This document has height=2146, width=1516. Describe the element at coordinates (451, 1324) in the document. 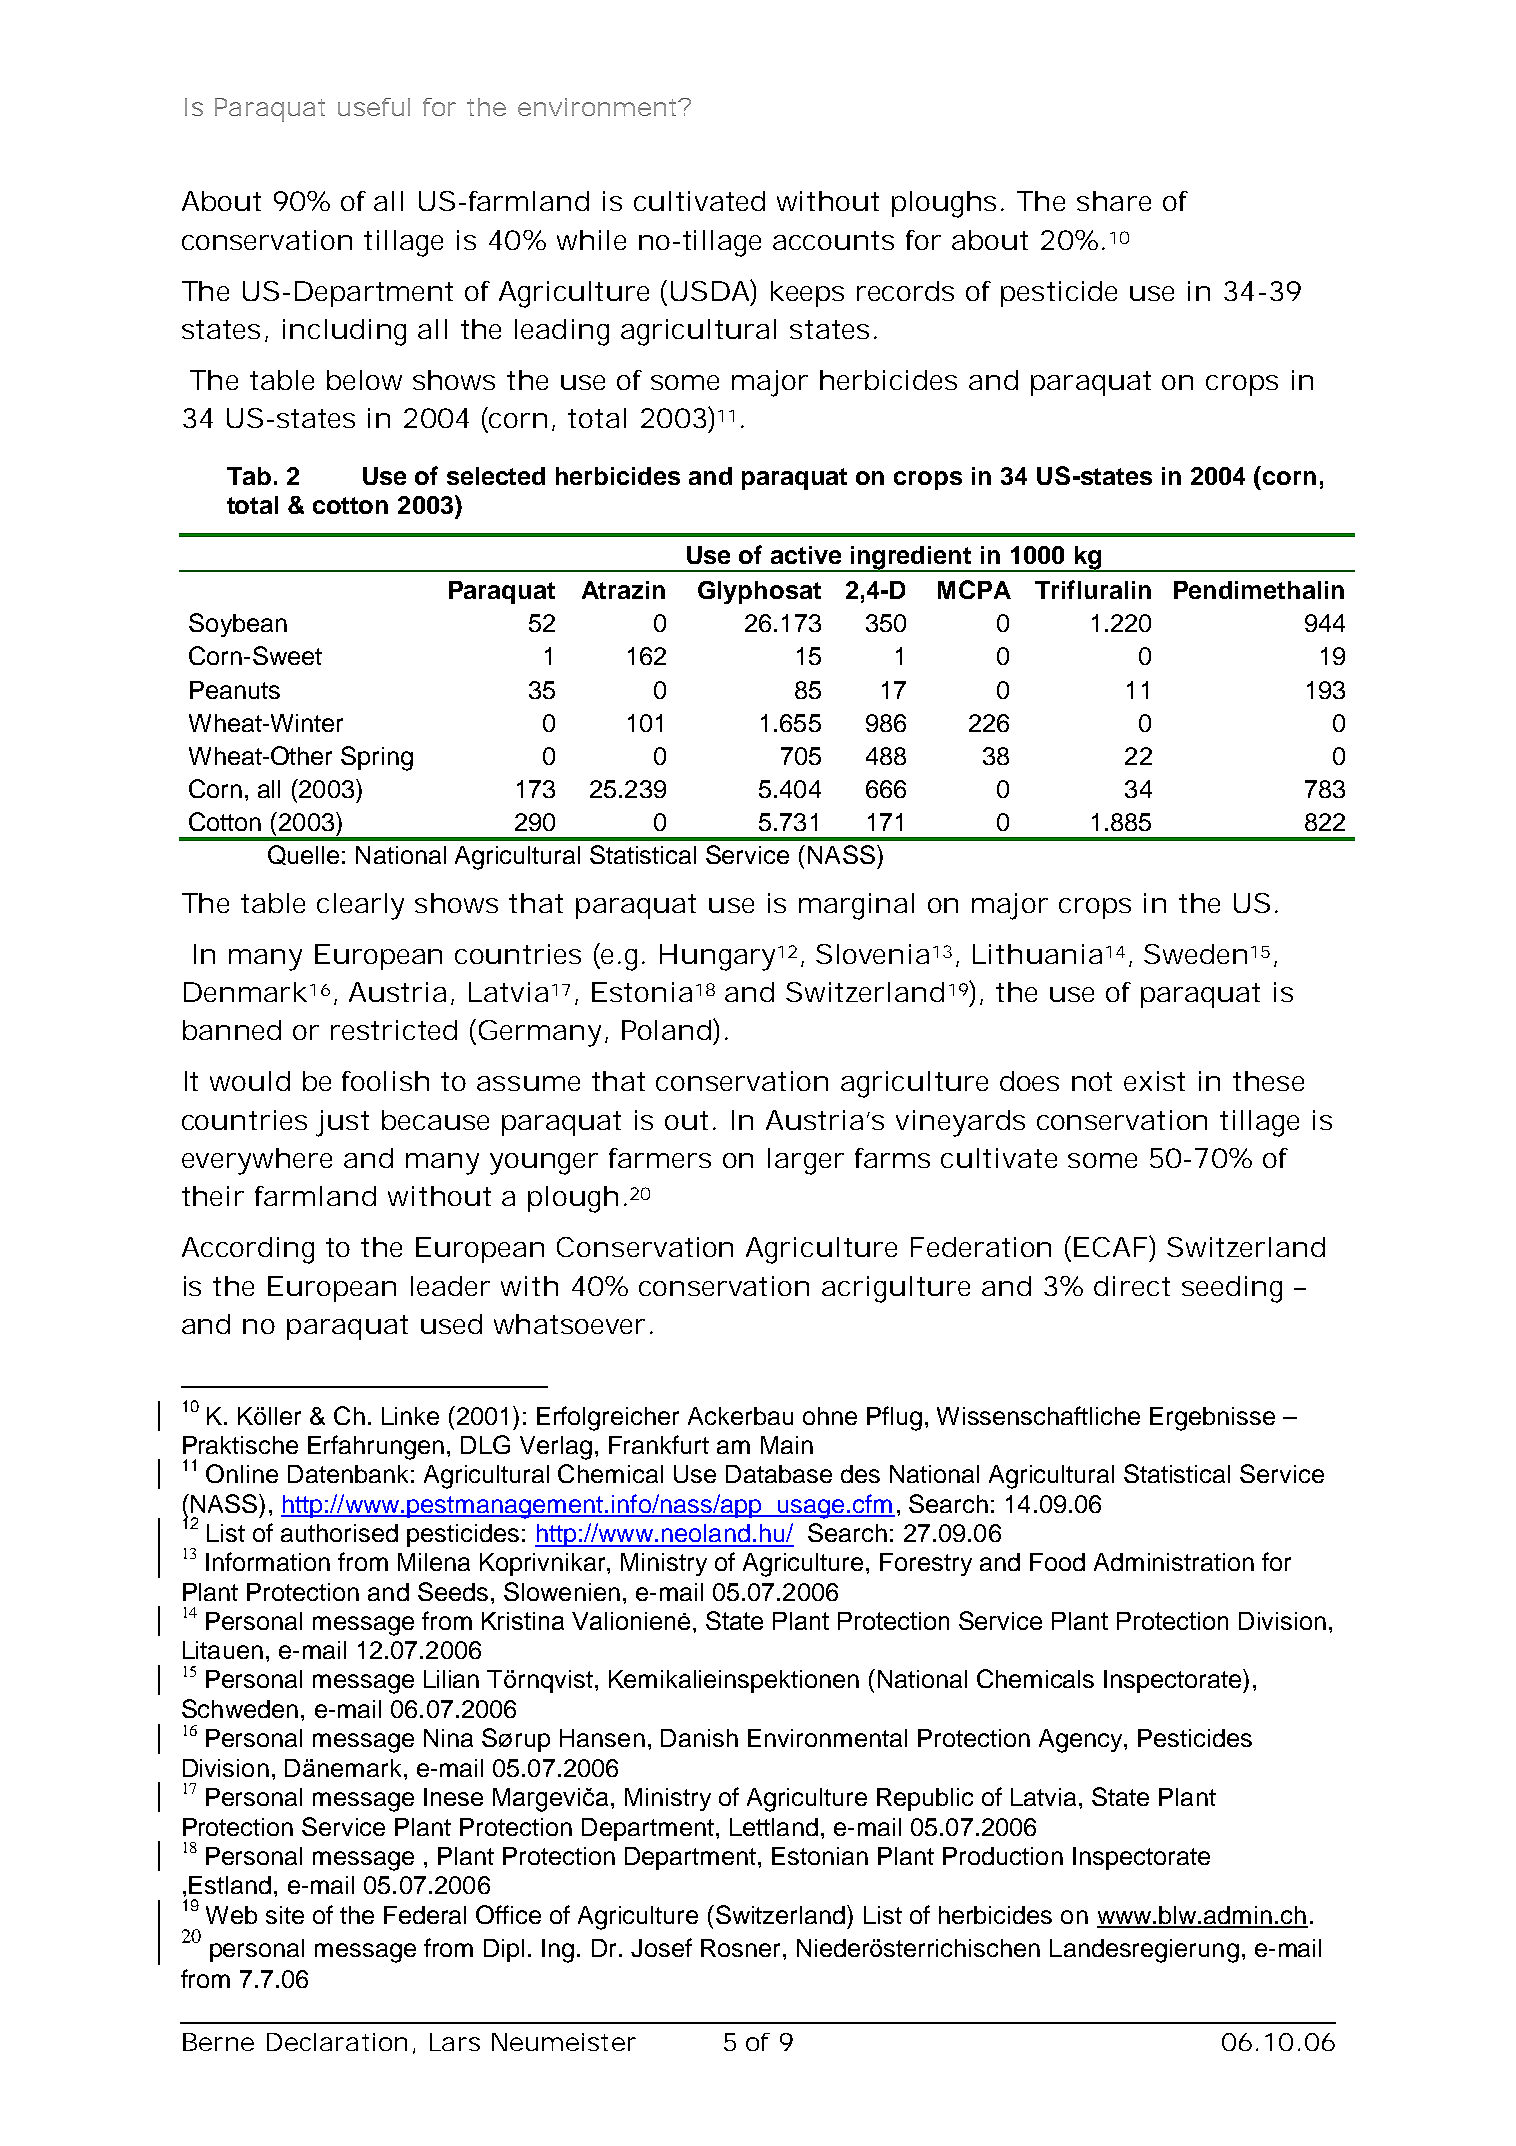

I see `used` at that location.
